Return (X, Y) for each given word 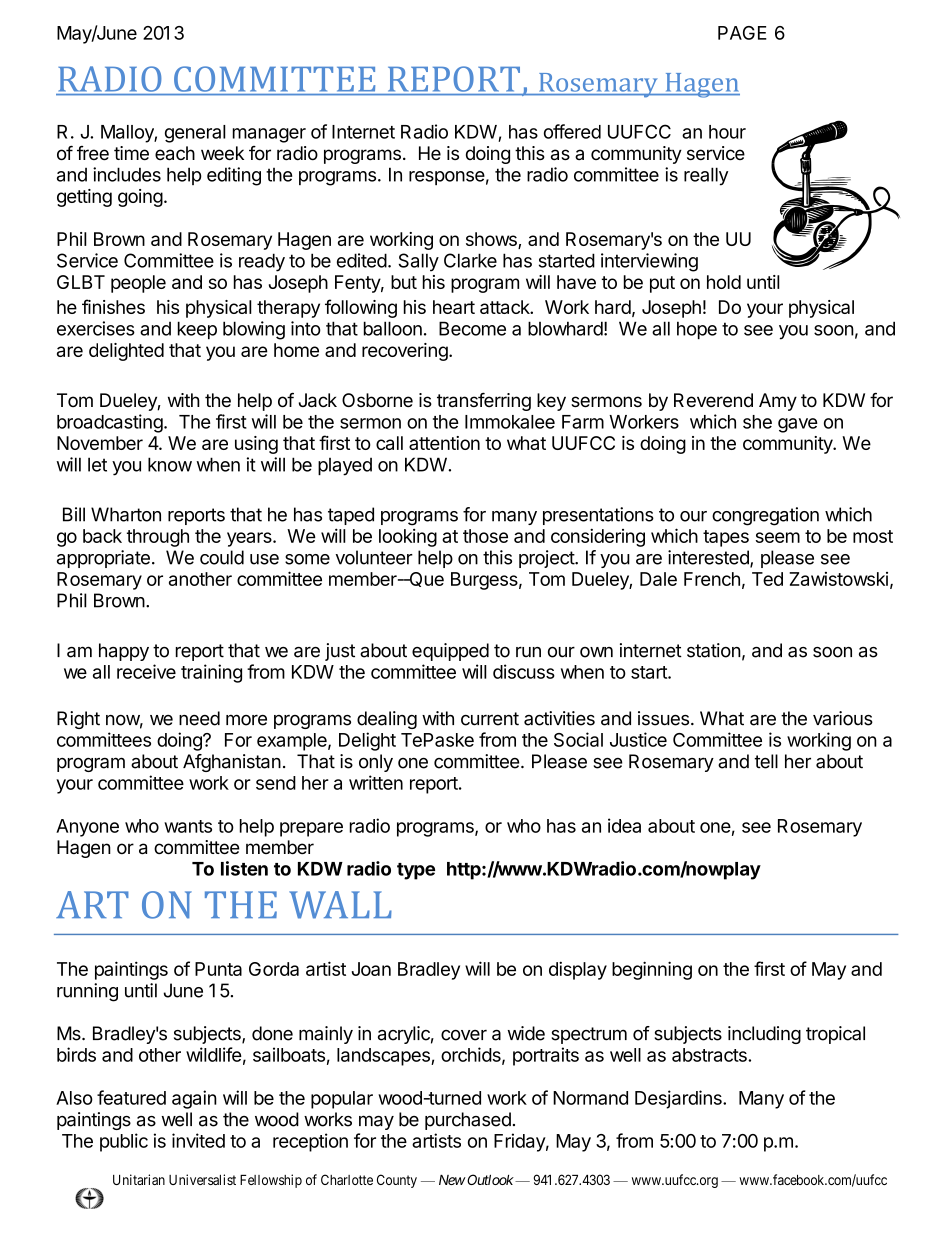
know (170, 464)
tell (766, 761)
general (195, 134)
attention (444, 443)
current (490, 719)
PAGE (742, 33)
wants (188, 826)
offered (572, 131)
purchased (468, 1121)
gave (798, 425)
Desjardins (679, 1099)
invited (198, 1140)
